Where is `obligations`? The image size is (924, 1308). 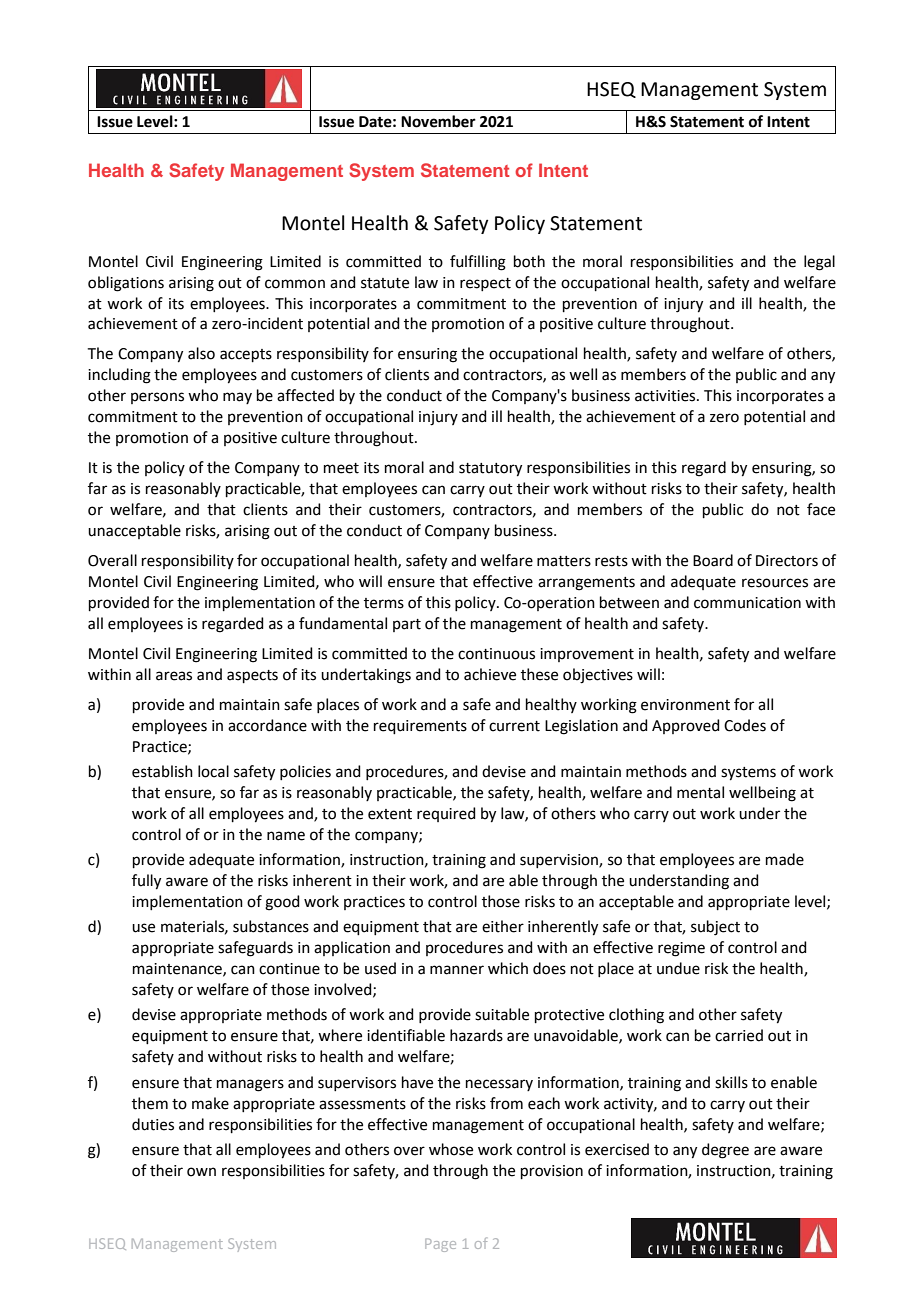 obligations is located at coordinates (126, 284).
